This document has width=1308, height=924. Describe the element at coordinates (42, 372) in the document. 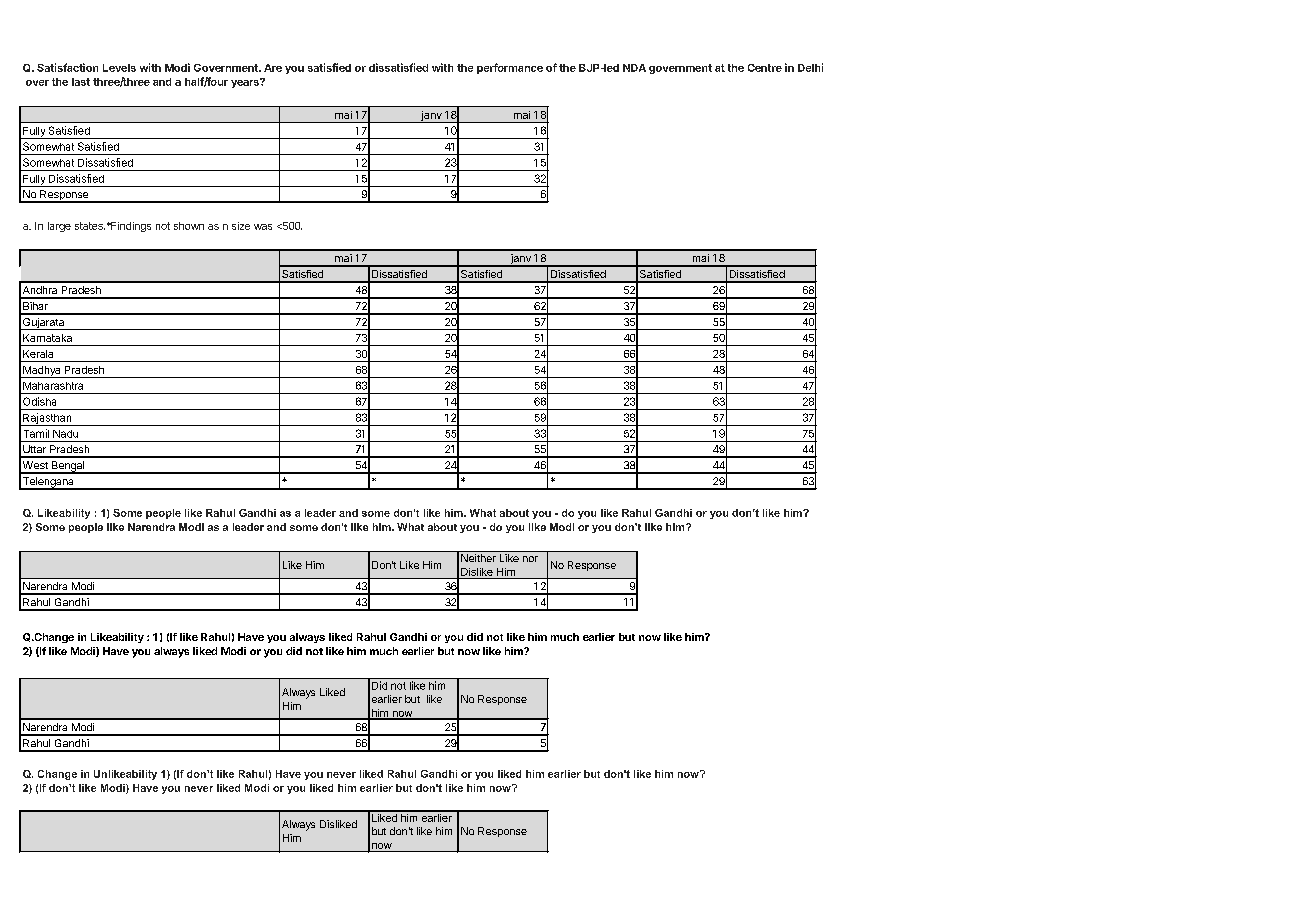

I see `Madhya` at that location.
